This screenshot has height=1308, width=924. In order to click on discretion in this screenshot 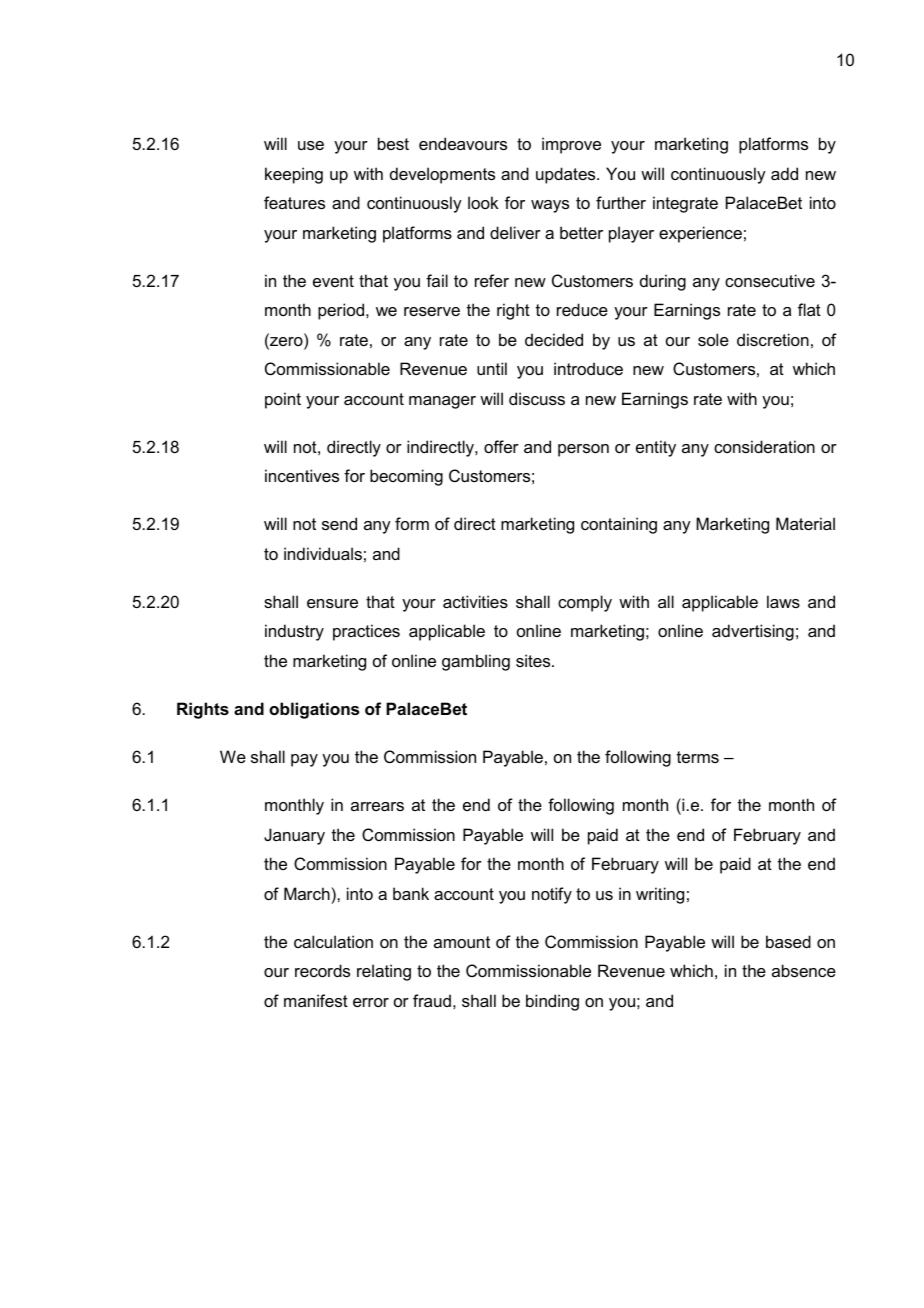, I will do `click(773, 339)`.
